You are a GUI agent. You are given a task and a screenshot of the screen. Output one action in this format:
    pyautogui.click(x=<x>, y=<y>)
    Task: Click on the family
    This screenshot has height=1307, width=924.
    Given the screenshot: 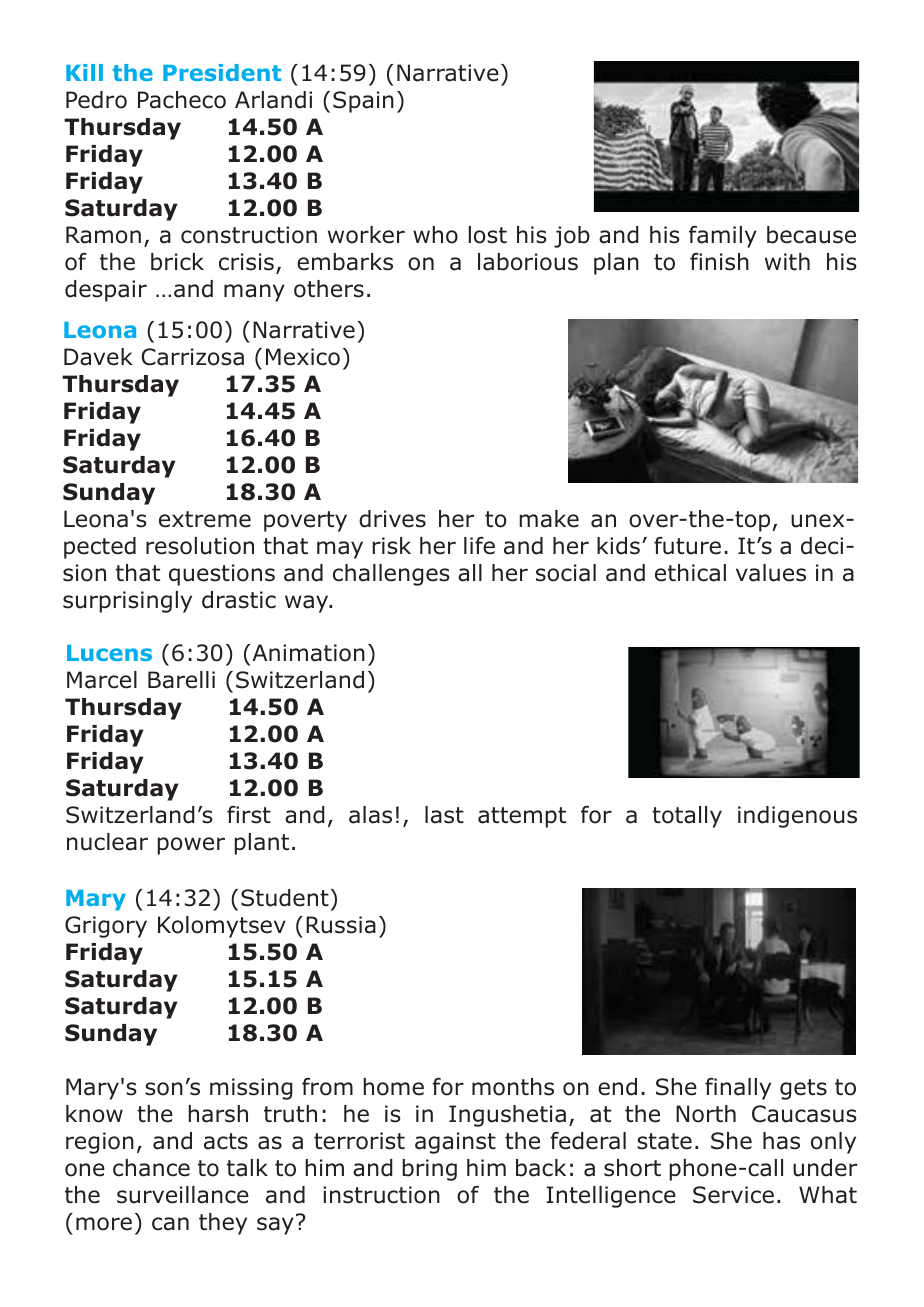 What is the action you would take?
    pyautogui.click(x=723, y=237)
